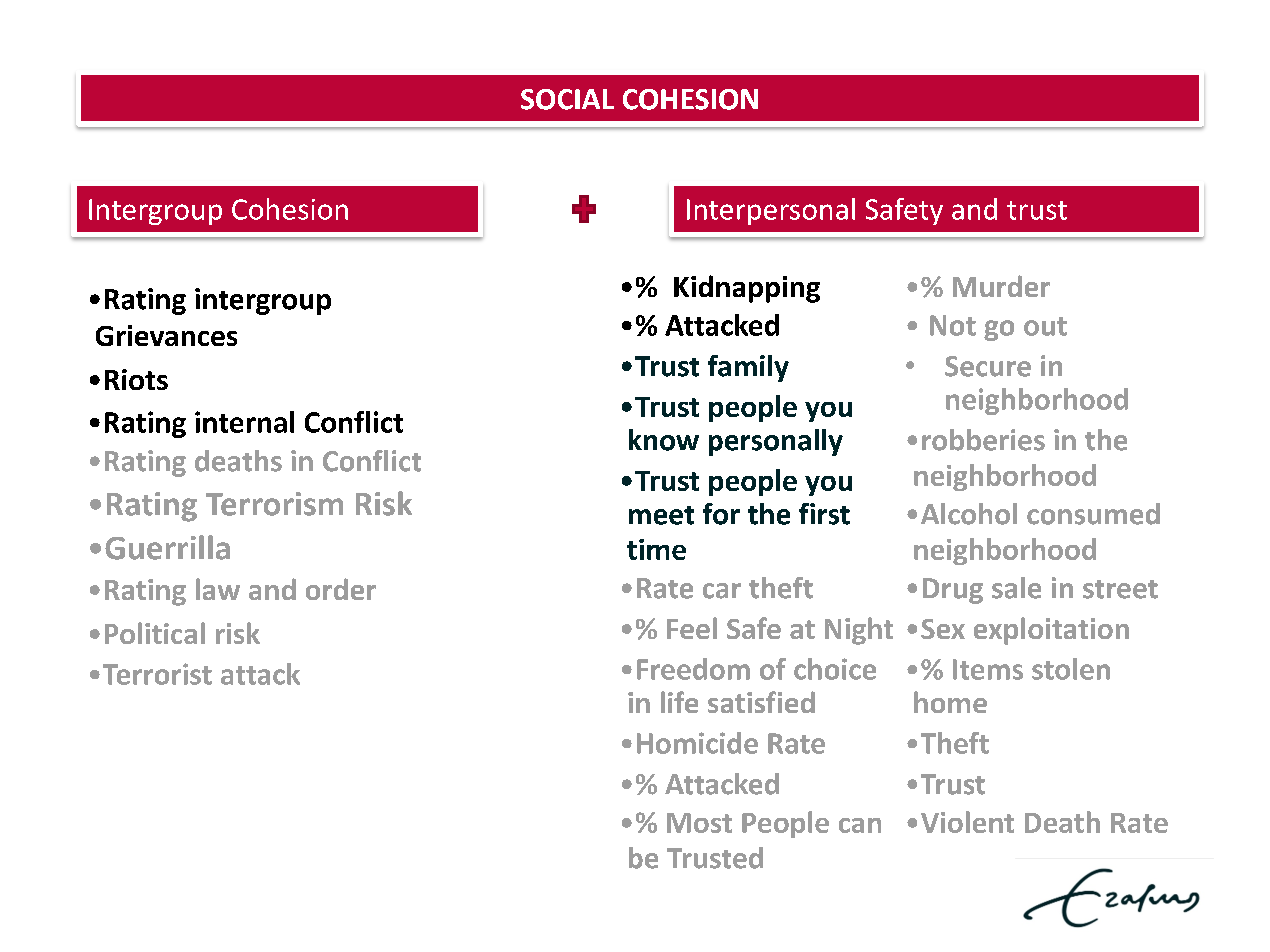 This screenshot has width=1270, height=952. I want to click on robberies, so click(983, 440).
